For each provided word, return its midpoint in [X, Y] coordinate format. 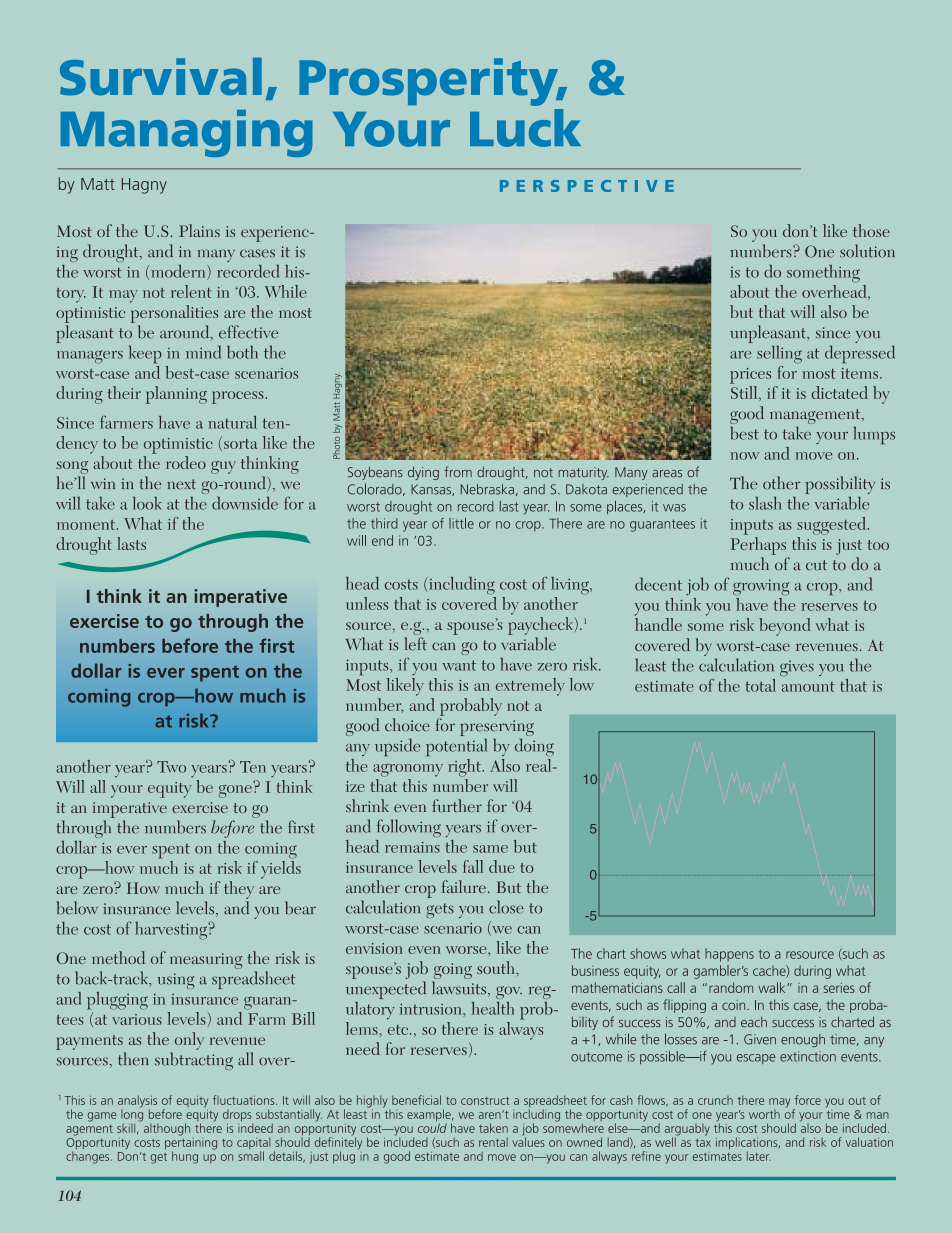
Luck [525, 128]
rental [493, 1142]
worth [764, 1114]
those [871, 230]
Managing [187, 133]
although [167, 1129]
